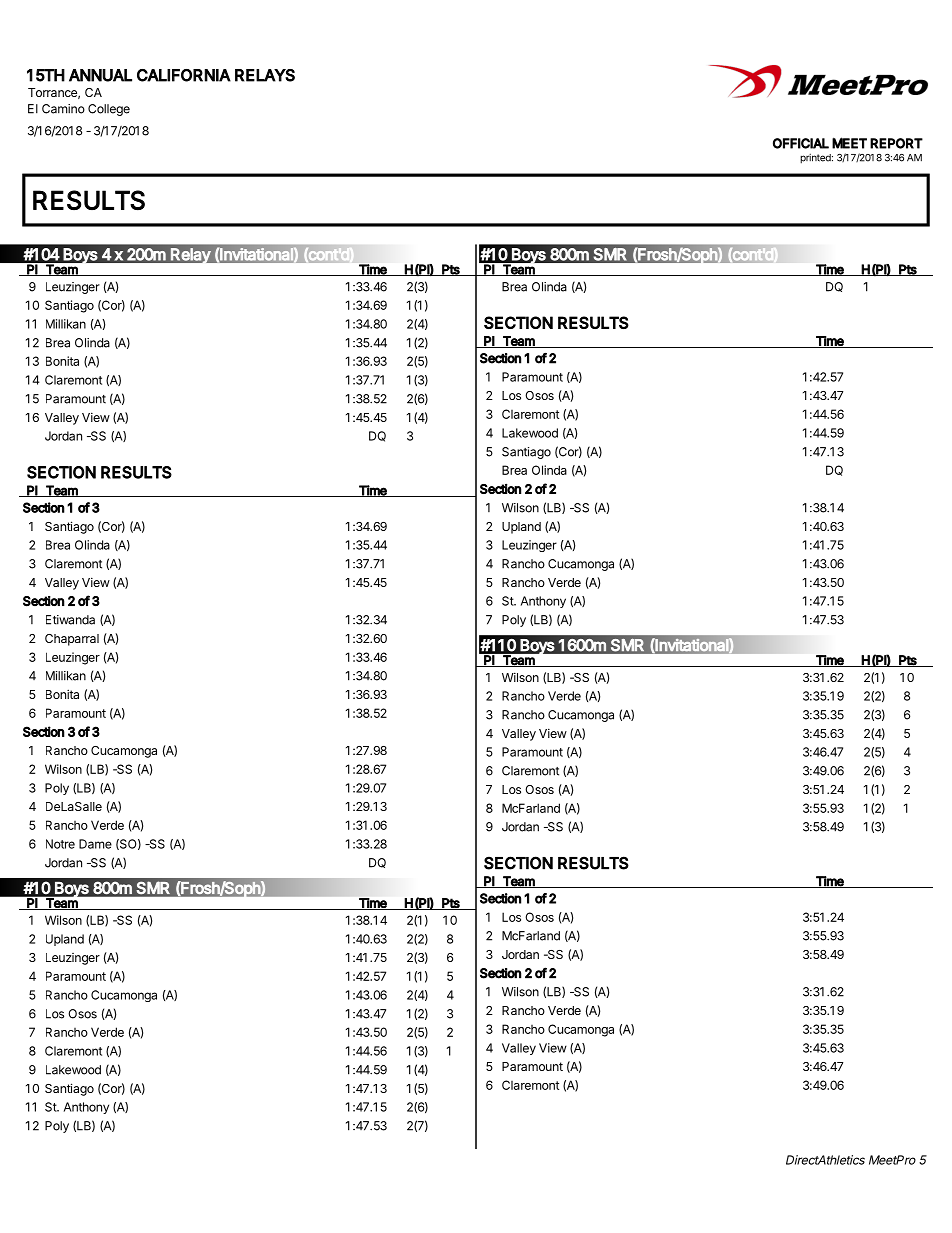 Image resolution: width=952 pixels, height=1233 pixels. What do you see at coordinates (184, 75) in the page?
I see `CALIFORNIA` at bounding box center [184, 75].
